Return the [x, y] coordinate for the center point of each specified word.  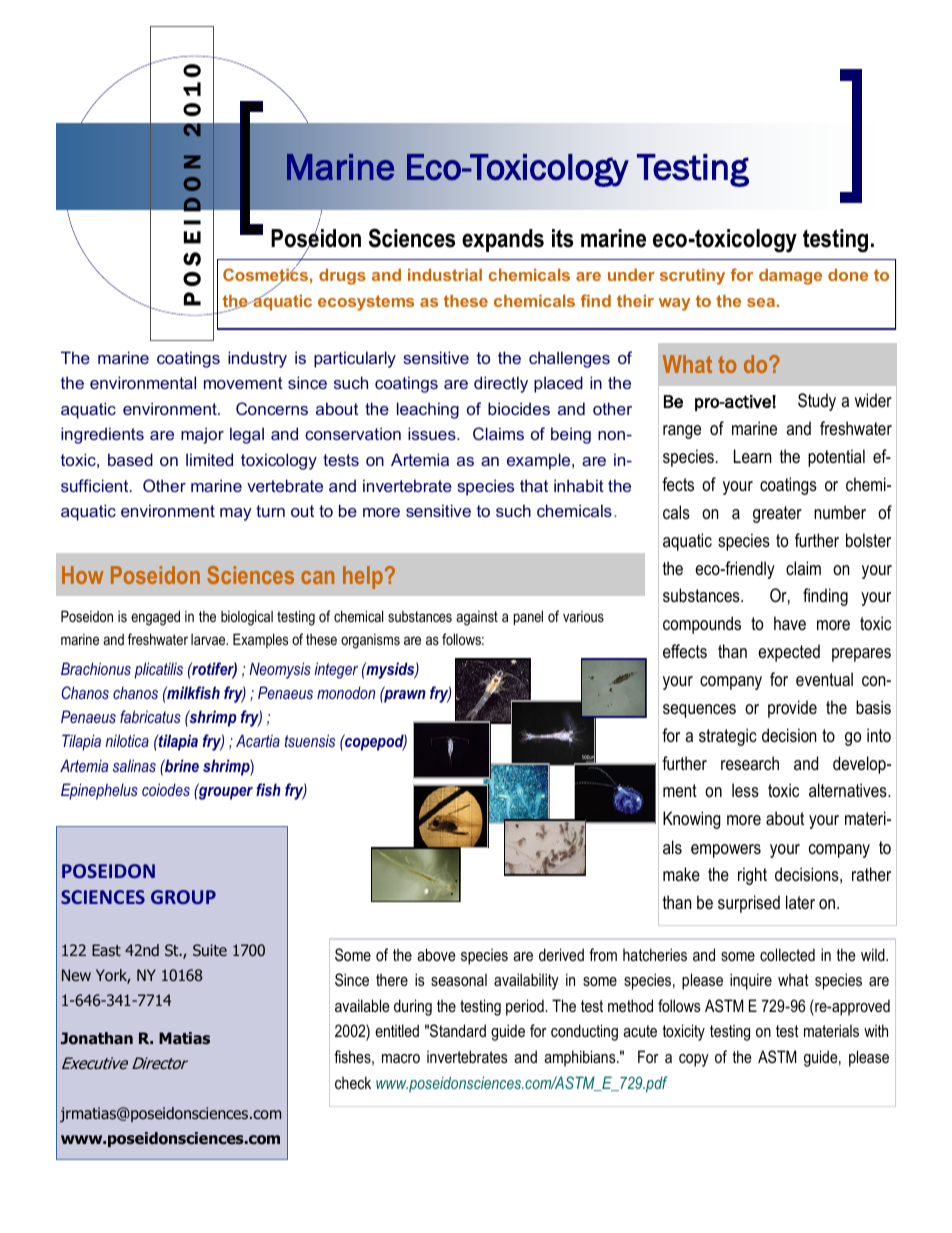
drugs [342, 277]
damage [790, 277]
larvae [209, 639]
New [76, 975]
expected [789, 653]
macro [401, 1058]
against [477, 618]
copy [694, 1060]
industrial [445, 275]
